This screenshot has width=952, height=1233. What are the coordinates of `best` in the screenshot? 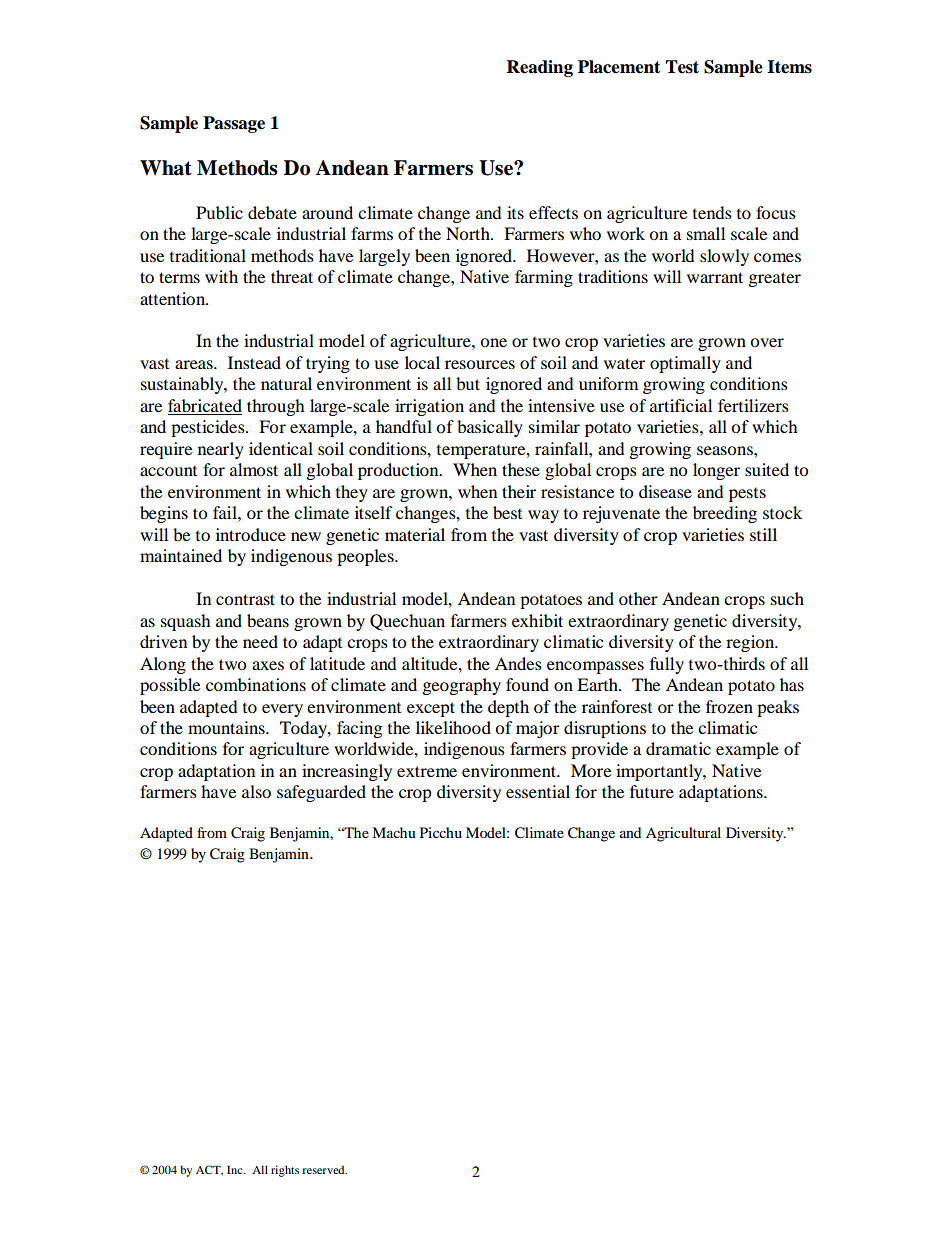 It's located at (507, 512).
